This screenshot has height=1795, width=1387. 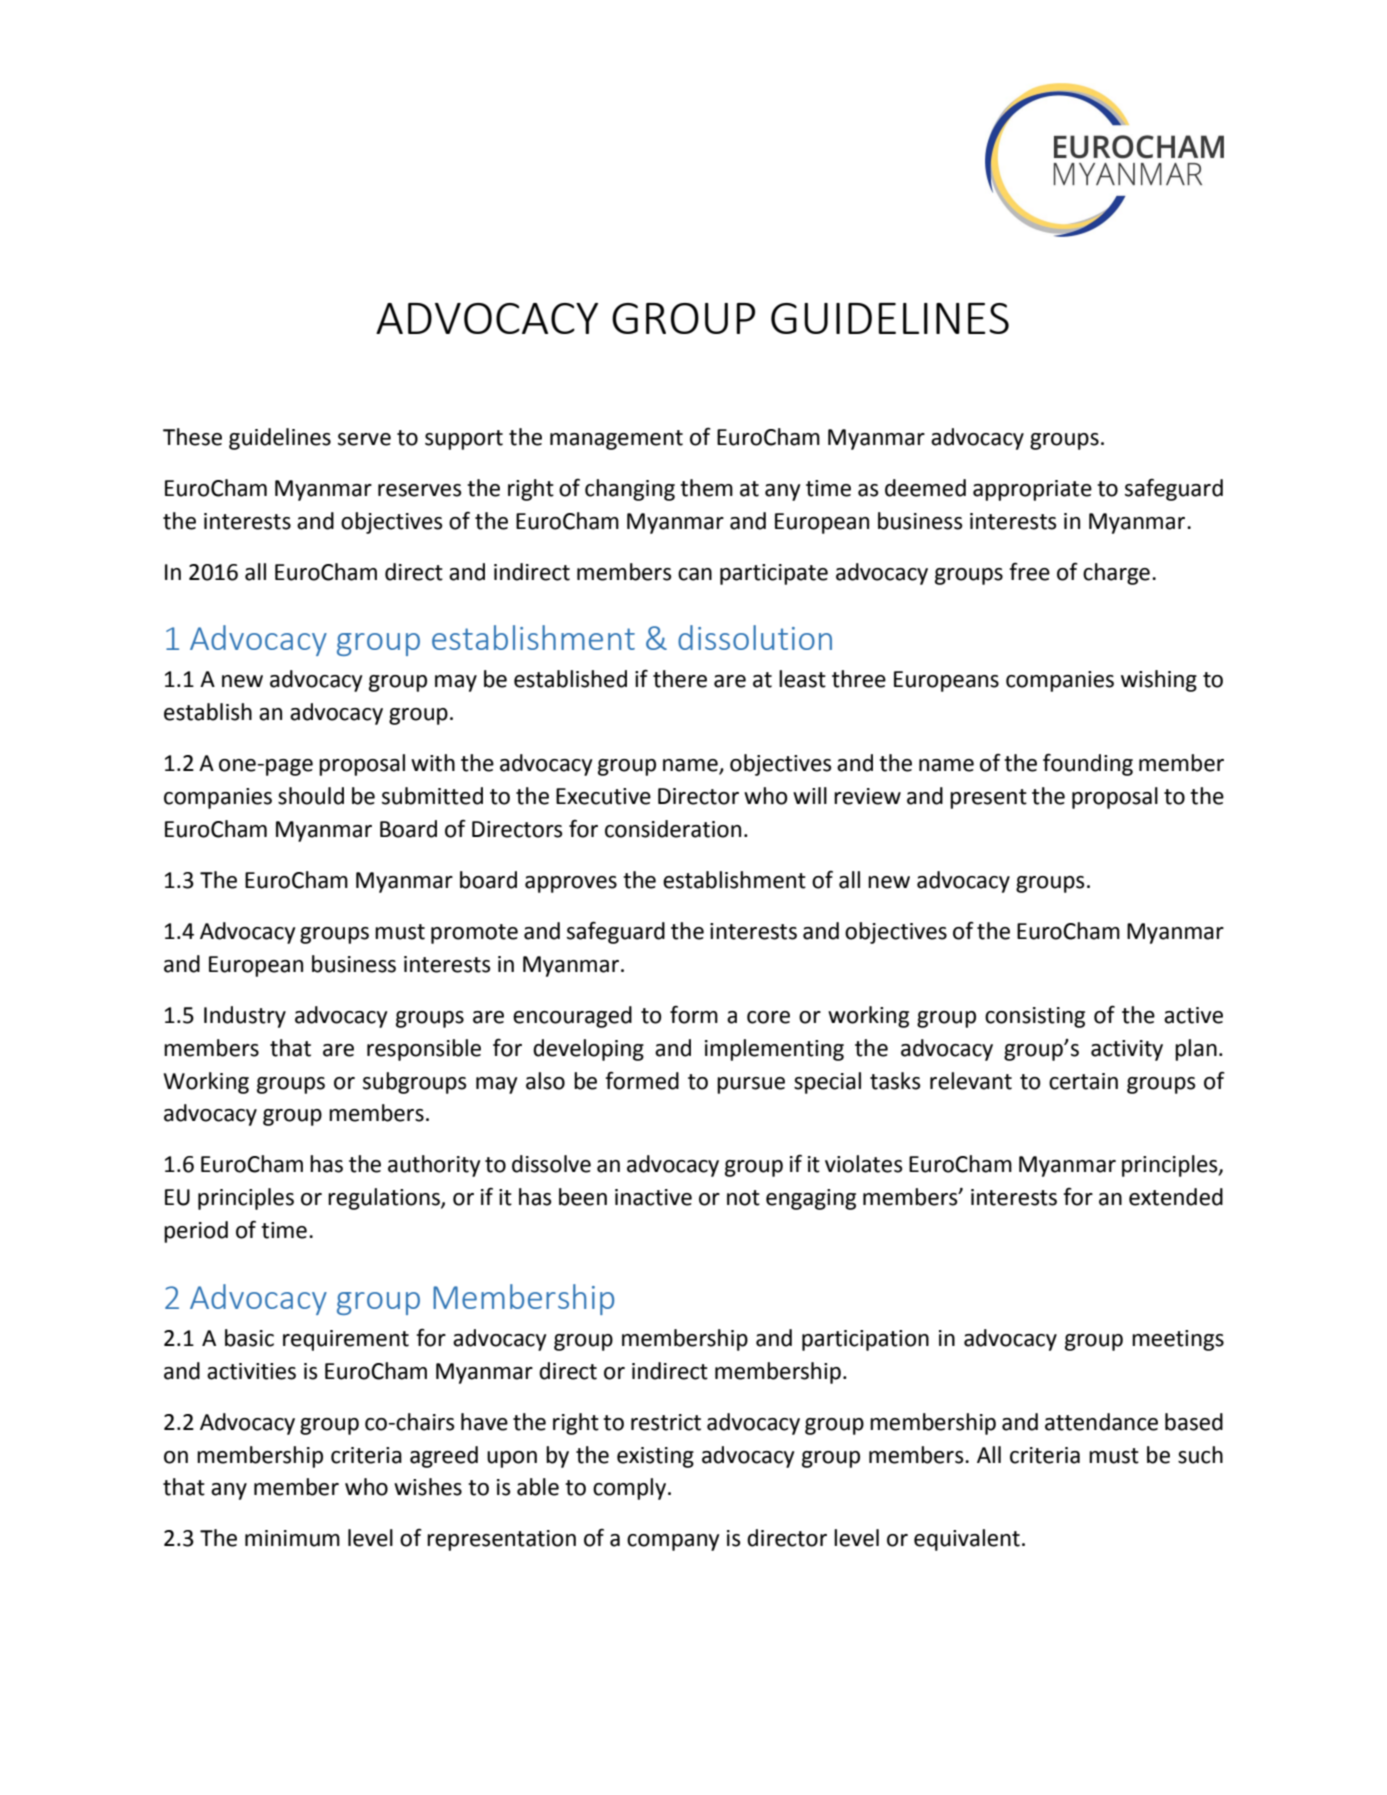 What do you see at coordinates (292, 1538) in the screenshot?
I see `minimum` at bounding box center [292, 1538].
